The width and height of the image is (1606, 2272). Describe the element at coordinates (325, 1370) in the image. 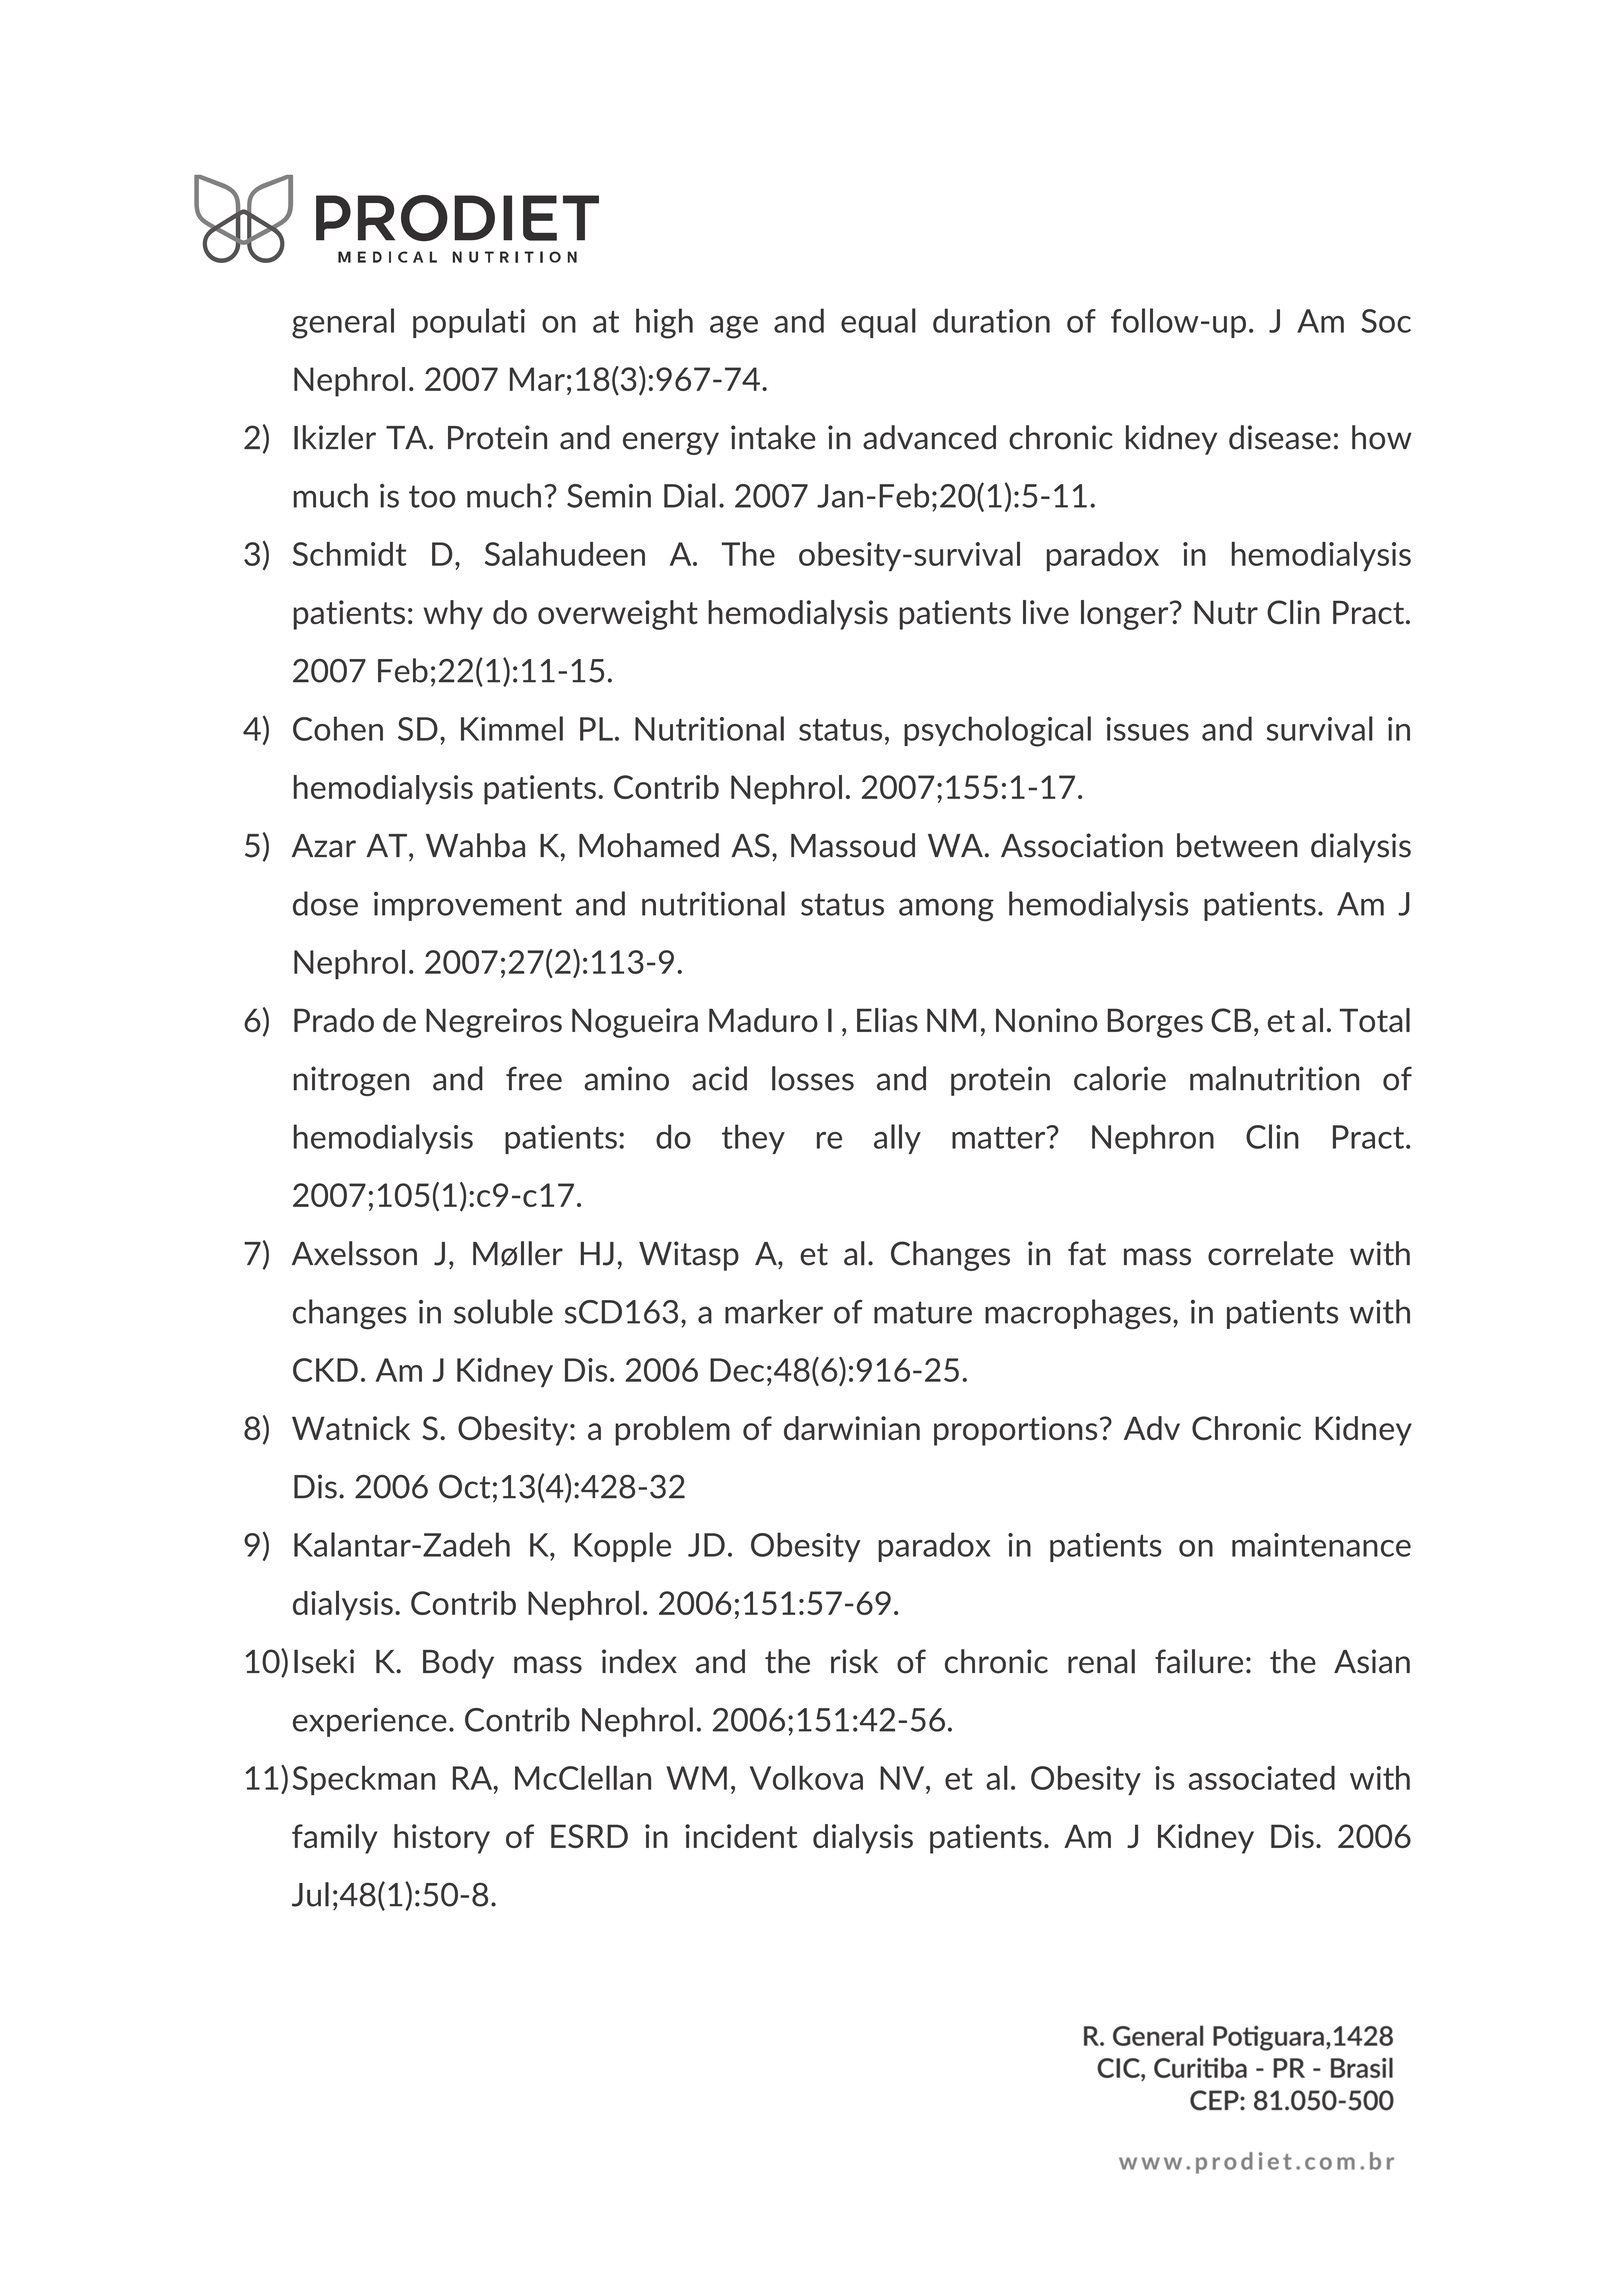

I see `CKD` at that location.
